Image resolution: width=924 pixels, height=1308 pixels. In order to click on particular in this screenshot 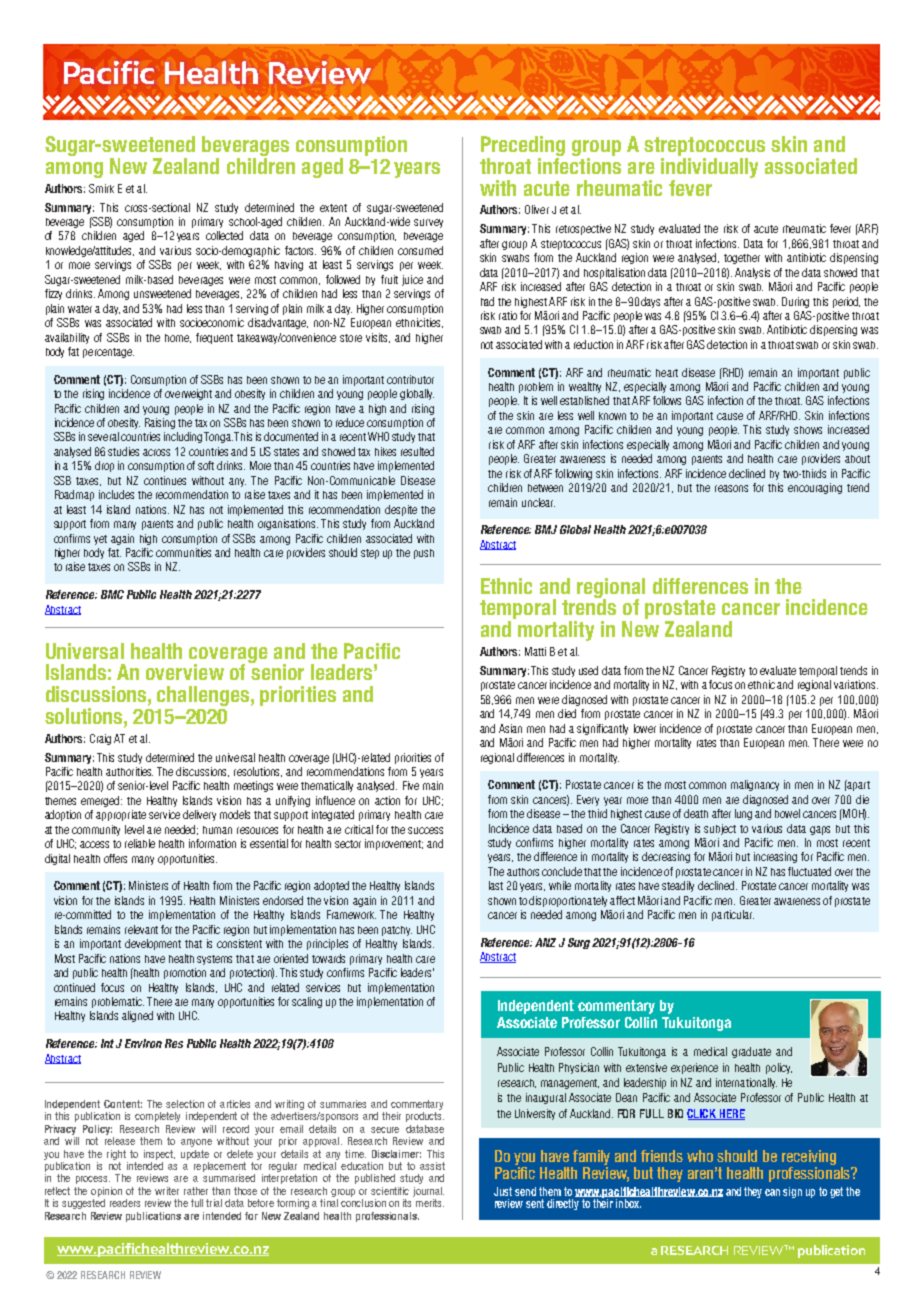, I will do `click(733, 915)`.
